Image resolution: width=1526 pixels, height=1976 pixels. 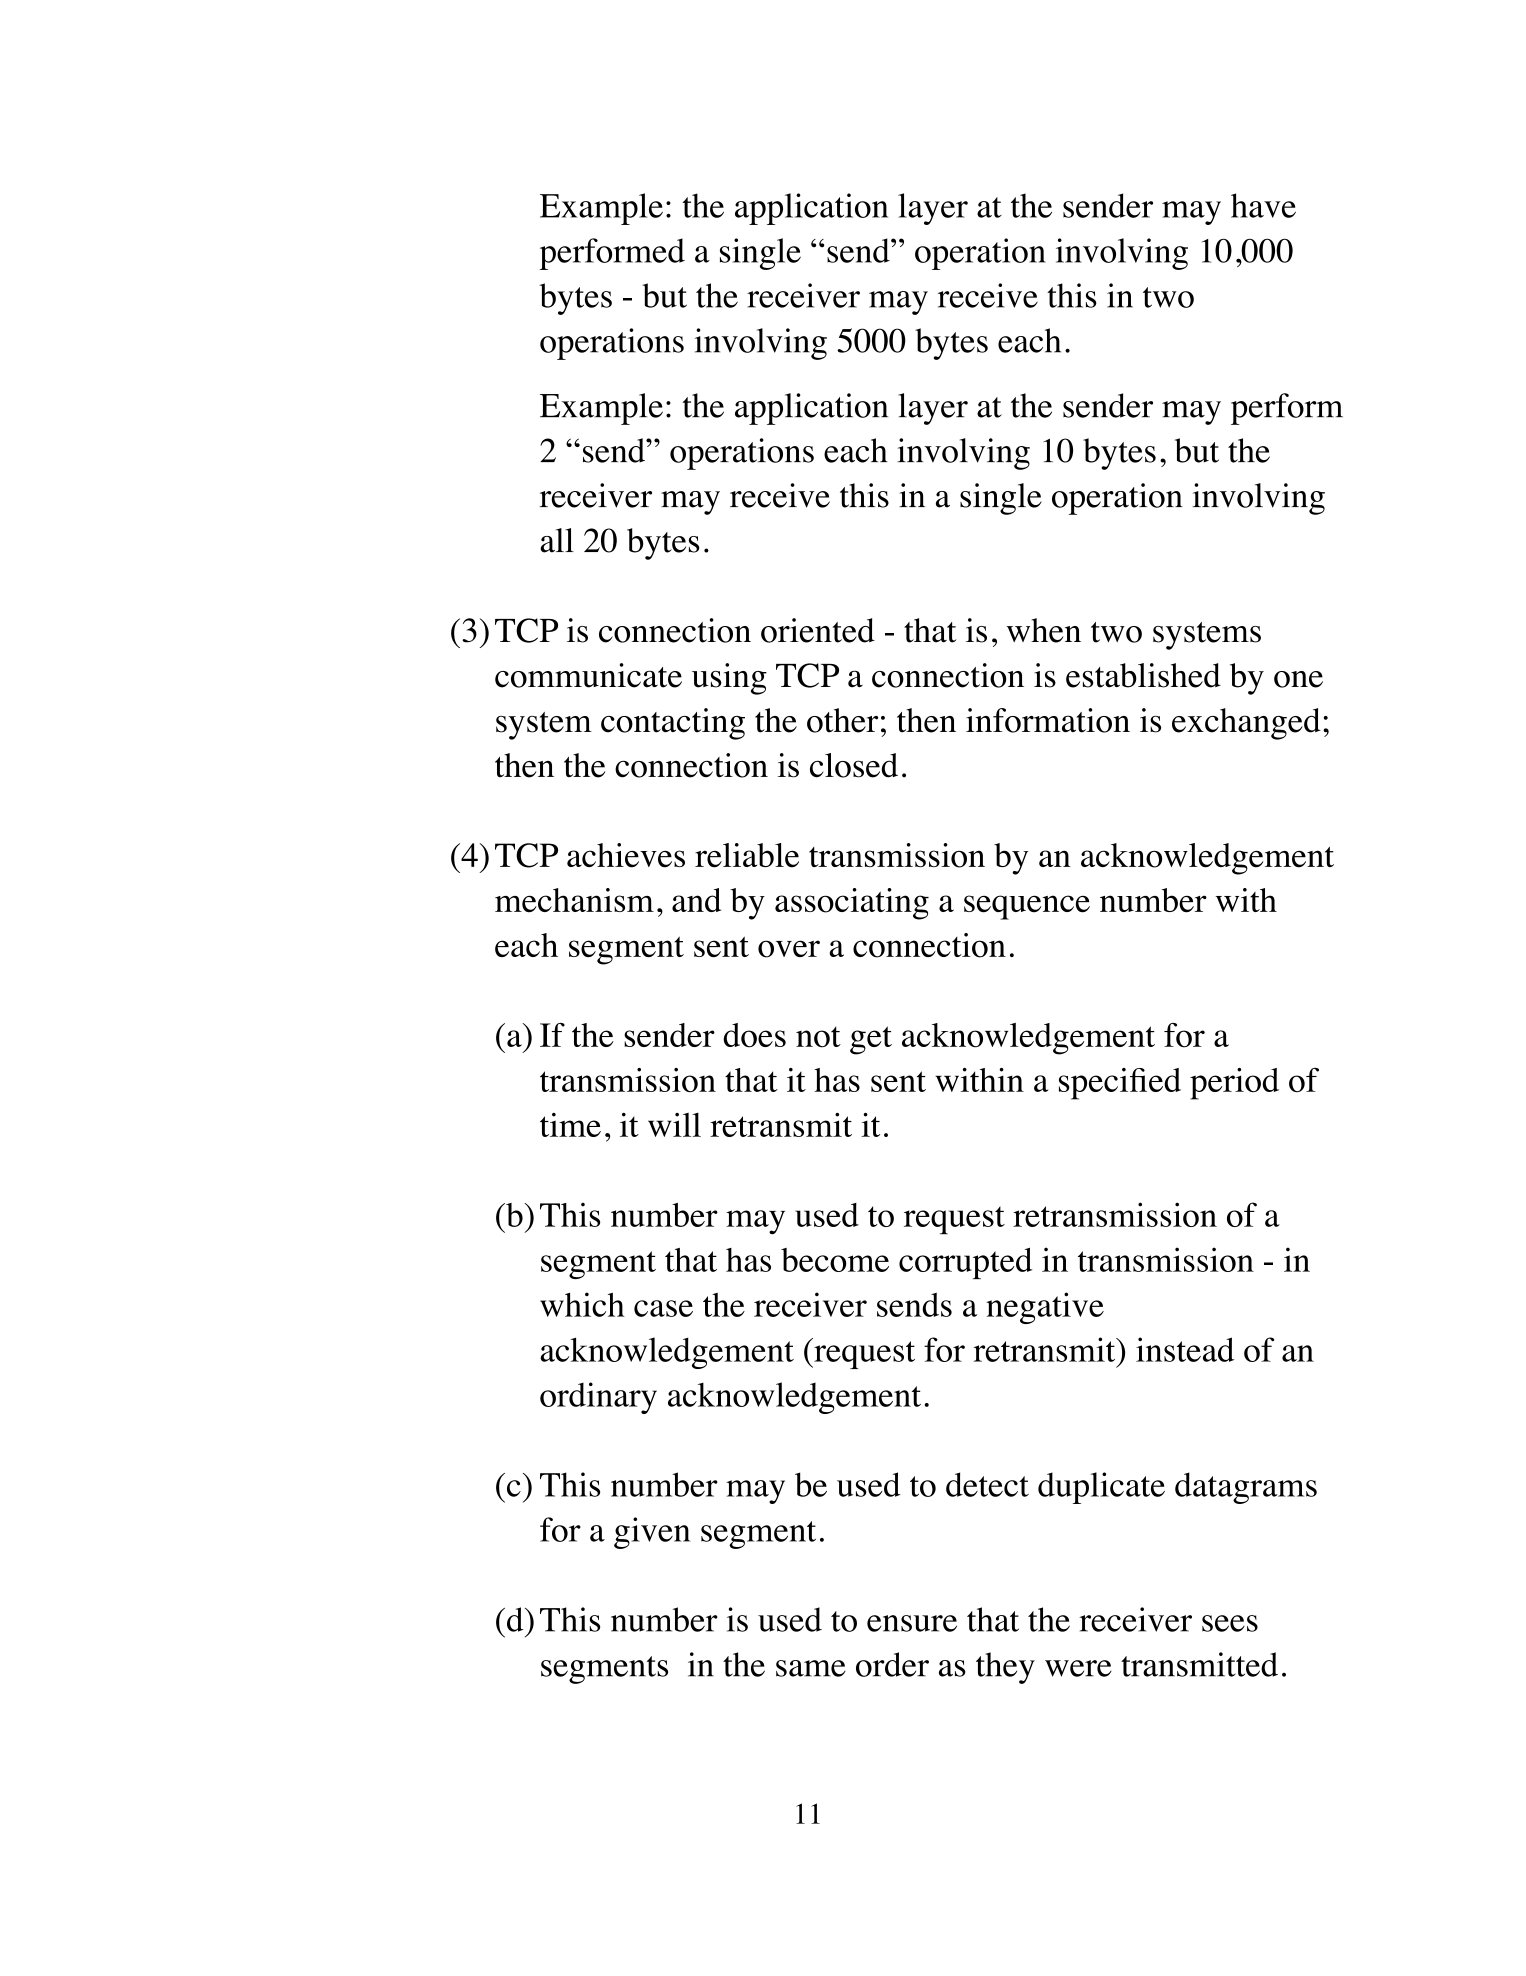 I want to click on all, so click(x=557, y=540).
